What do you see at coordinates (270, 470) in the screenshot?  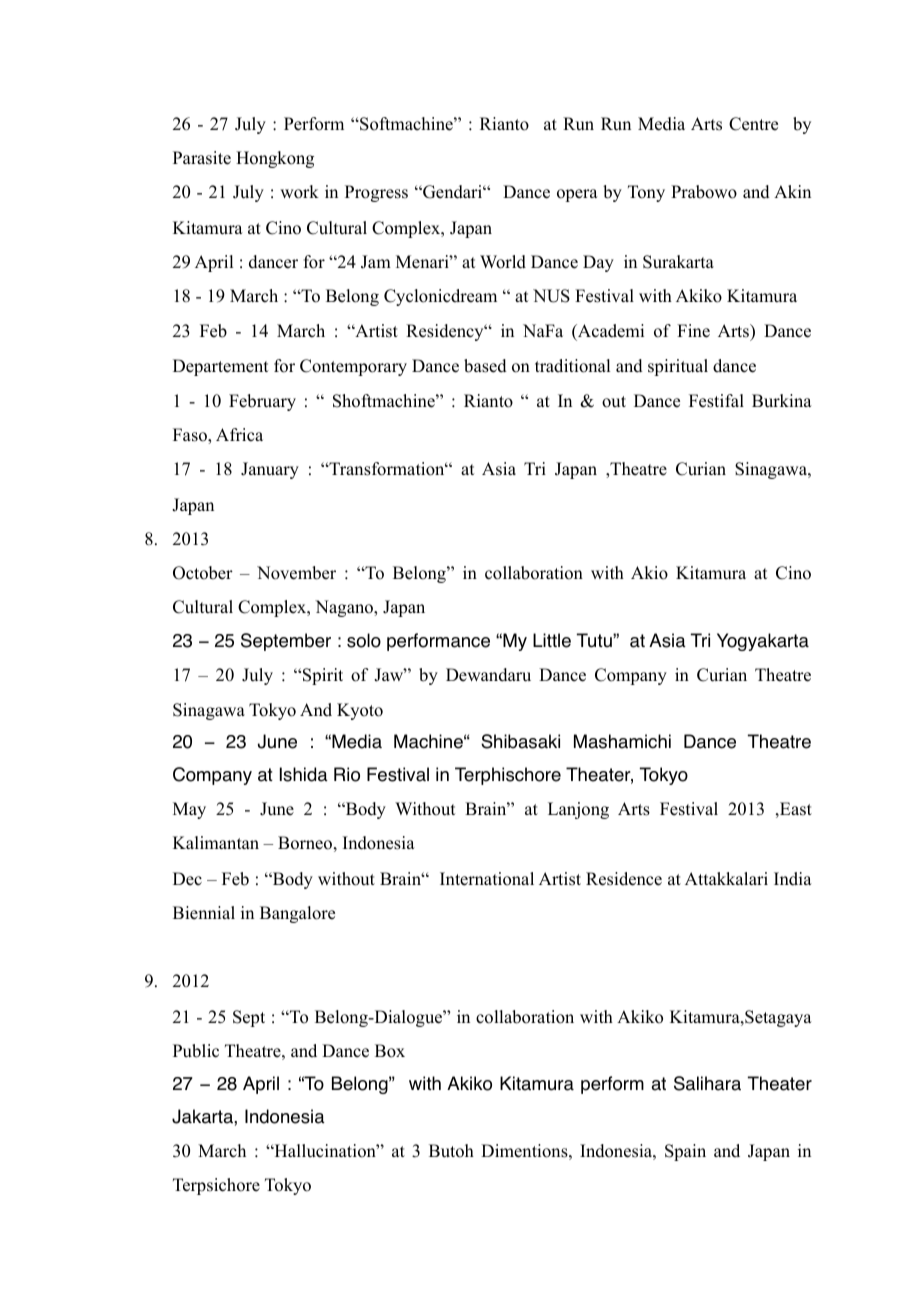 I see `January` at bounding box center [270, 470].
